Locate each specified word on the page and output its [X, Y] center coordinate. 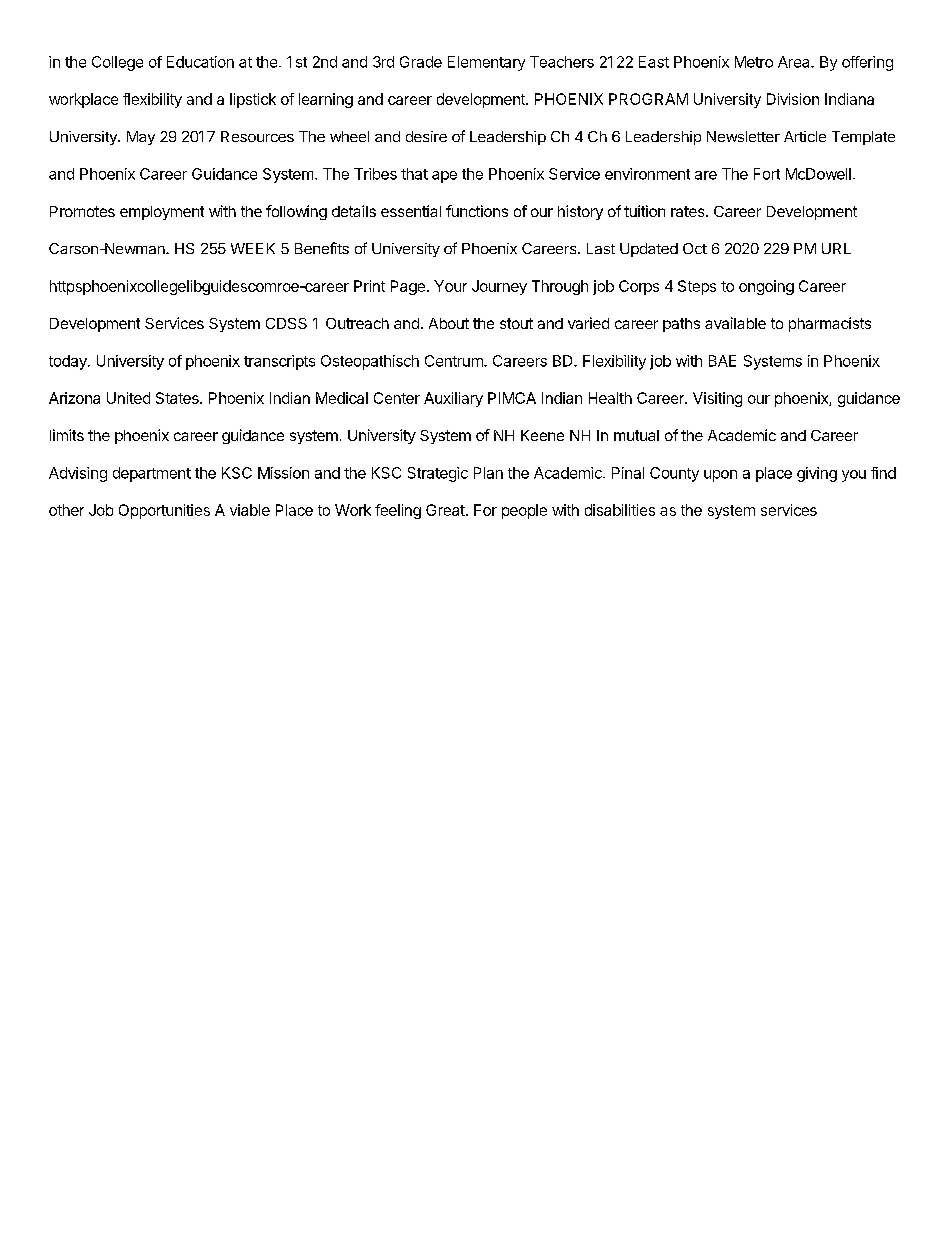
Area [795, 62]
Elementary [486, 63]
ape [444, 177]
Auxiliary [453, 399]
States [178, 398]
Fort [767, 174]
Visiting [717, 399]
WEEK [253, 248]
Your [450, 286]
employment [162, 213]
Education [200, 62]
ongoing [766, 287]
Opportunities [164, 511]
